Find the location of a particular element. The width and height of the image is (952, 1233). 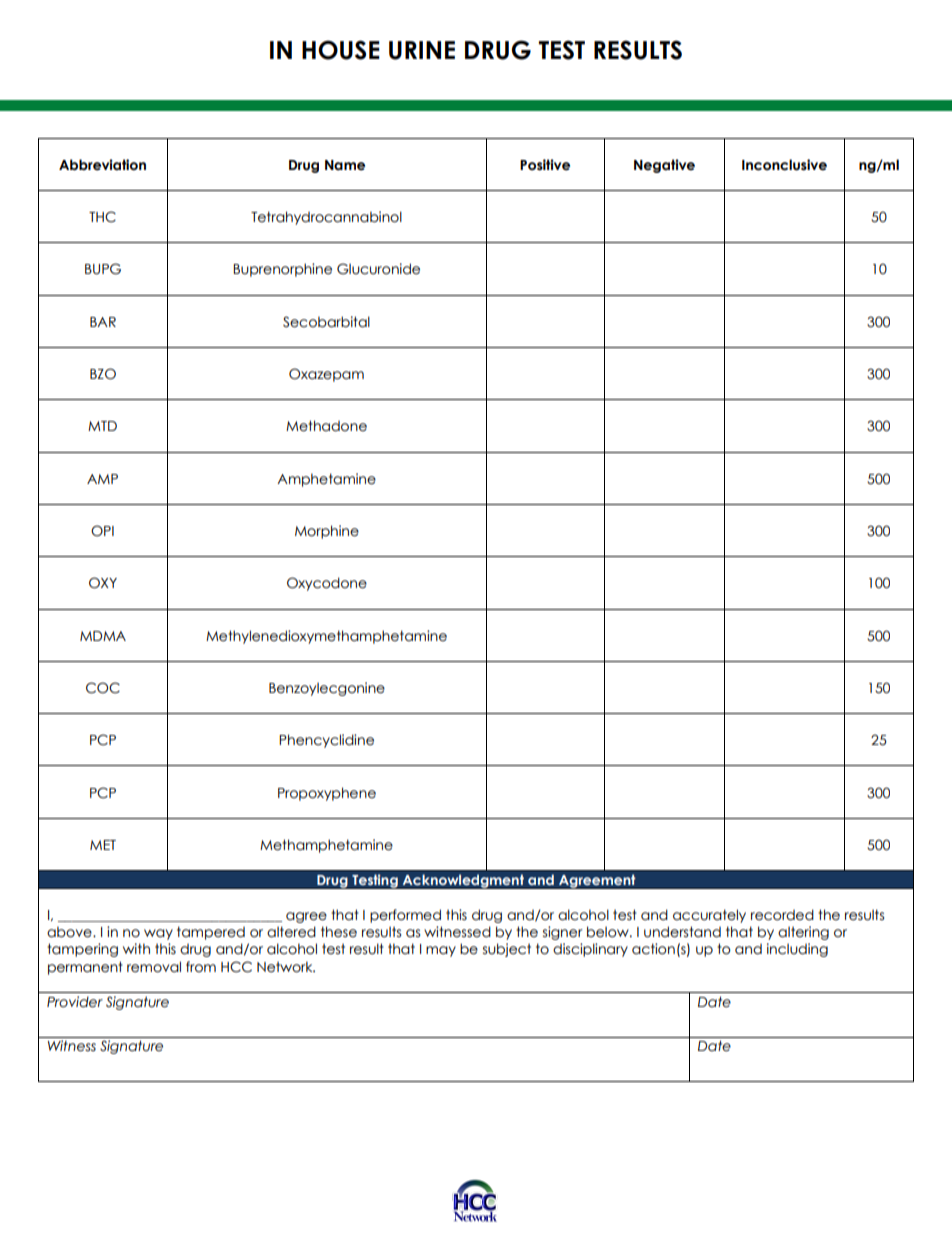

THC is located at coordinates (102, 217).
